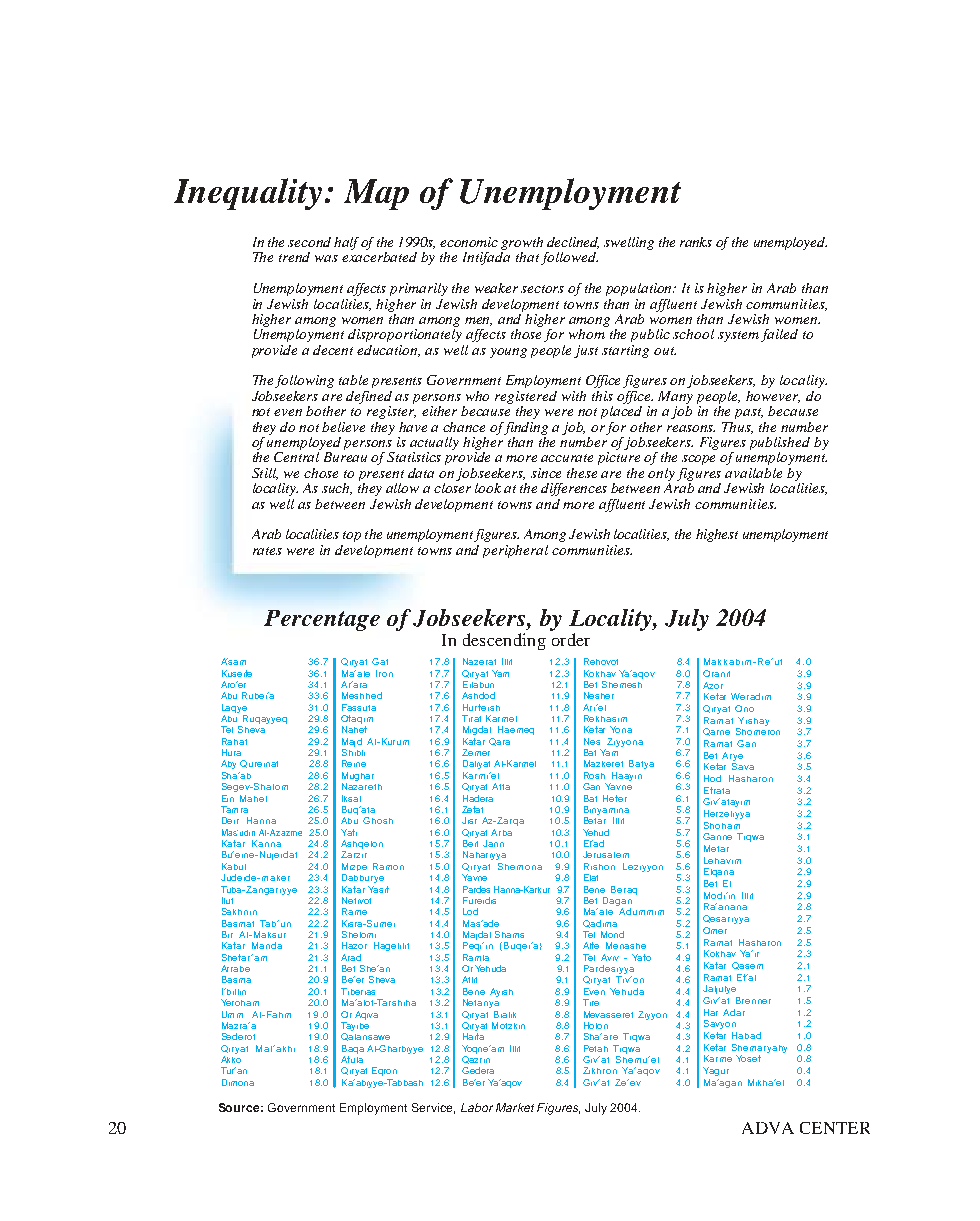 This screenshot has width=980, height=1221. What do you see at coordinates (696, 242) in the screenshot?
I see `ranks` at bounding box center [696, 242].
